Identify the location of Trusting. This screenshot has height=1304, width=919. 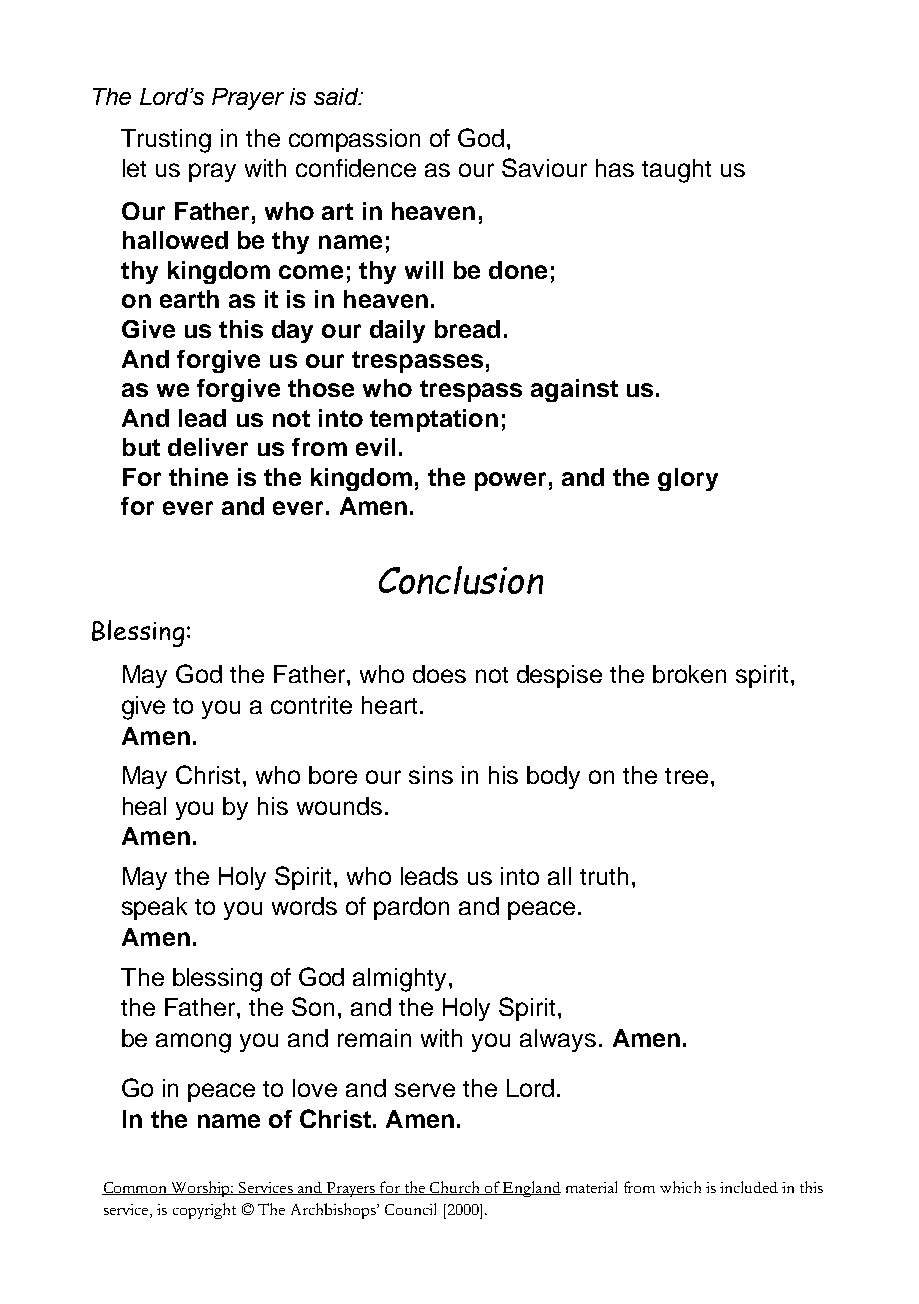
(166, 141).
